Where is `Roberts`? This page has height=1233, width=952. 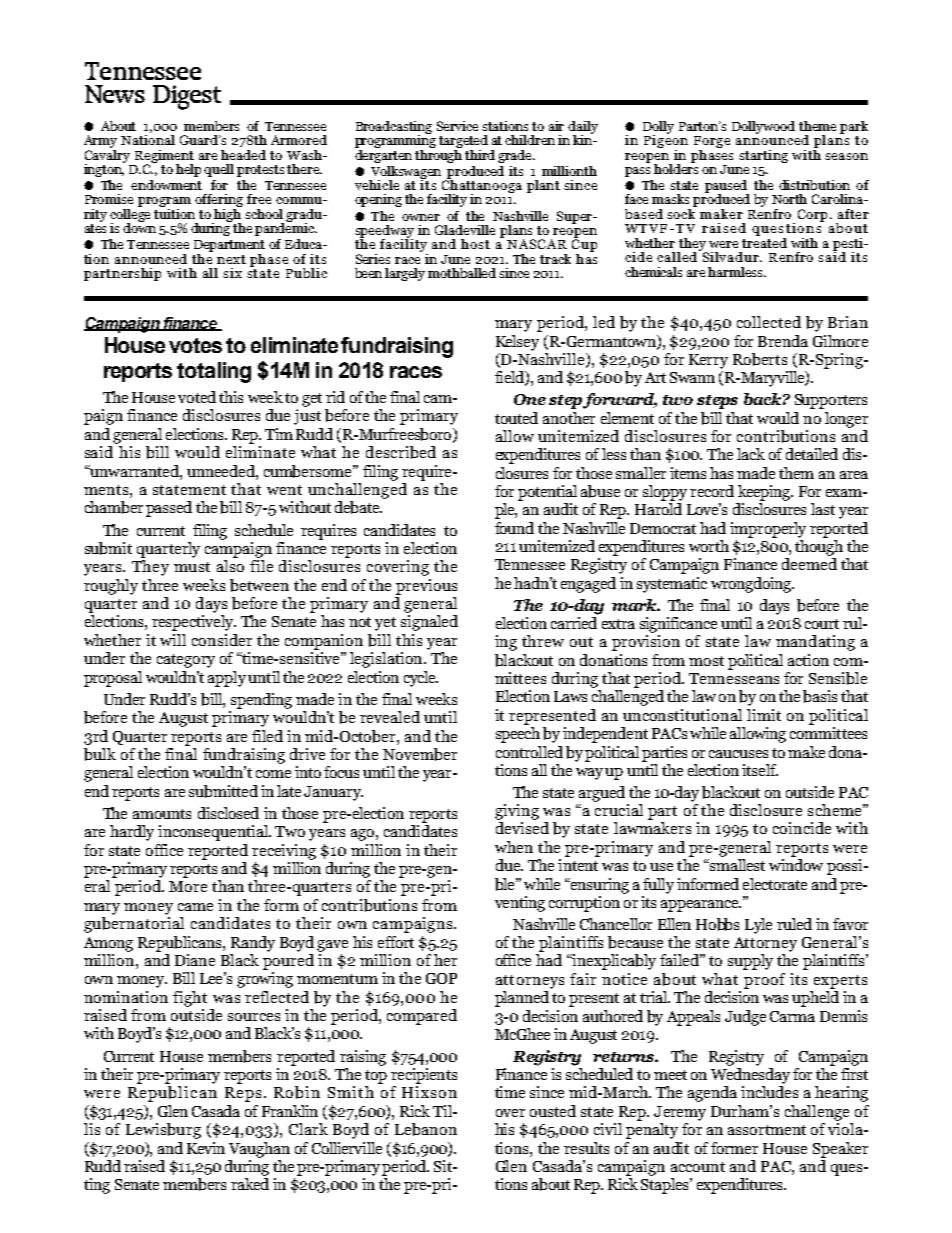
Roberts is located at coordinates (760, 359).
